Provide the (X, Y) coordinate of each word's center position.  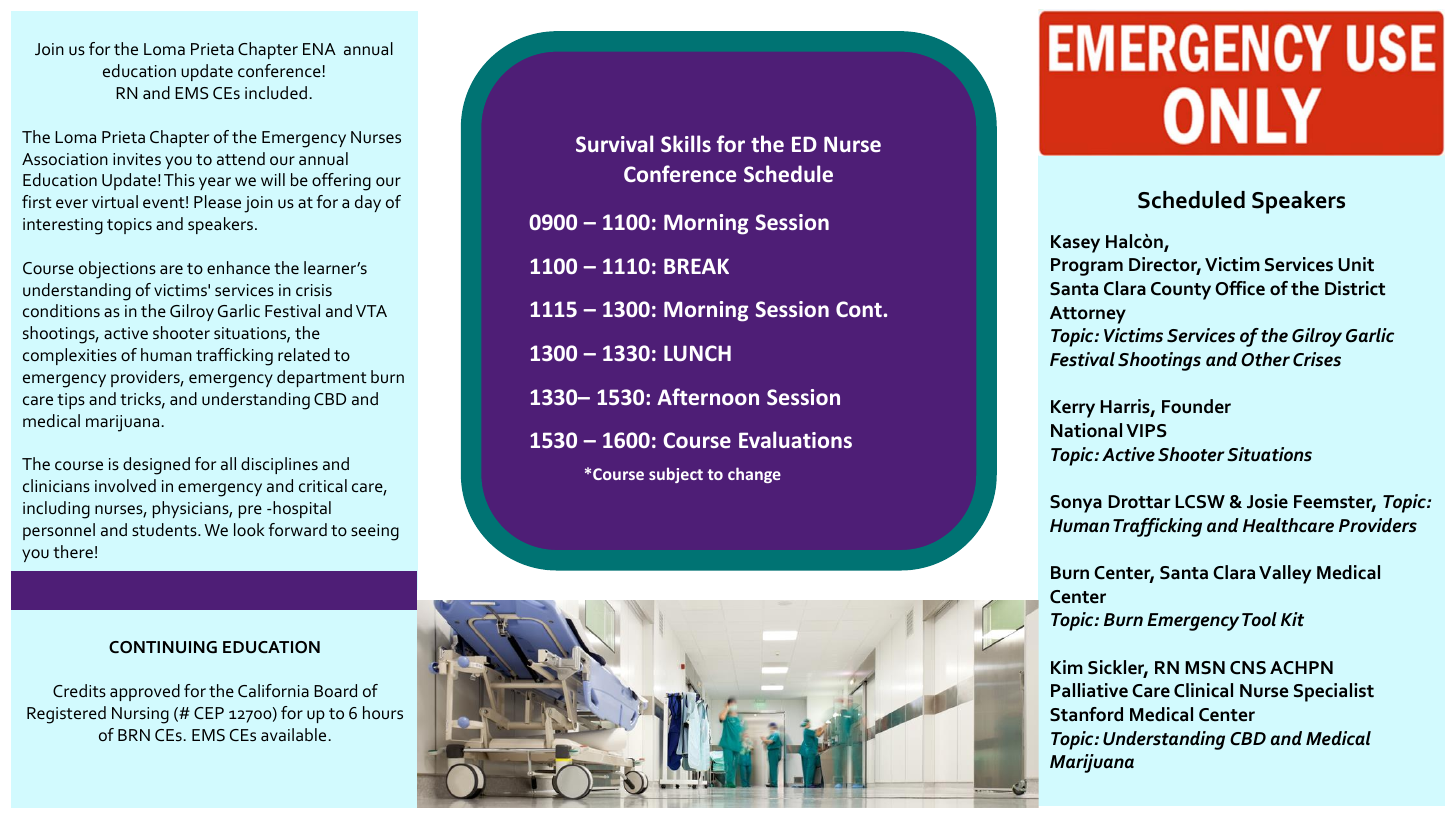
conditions (61, 310)
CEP (209, 713)
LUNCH (697, 353)
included (276, 92)
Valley (1285, 574)
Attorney (1088, 315)
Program (1087, 267)
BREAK (696, 266)
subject (676, 475)
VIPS (1146, 431)
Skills (686, 143)
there (73, 551)
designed (156, 466)
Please (217, 201)
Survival (614, 143)
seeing (375, 532)
